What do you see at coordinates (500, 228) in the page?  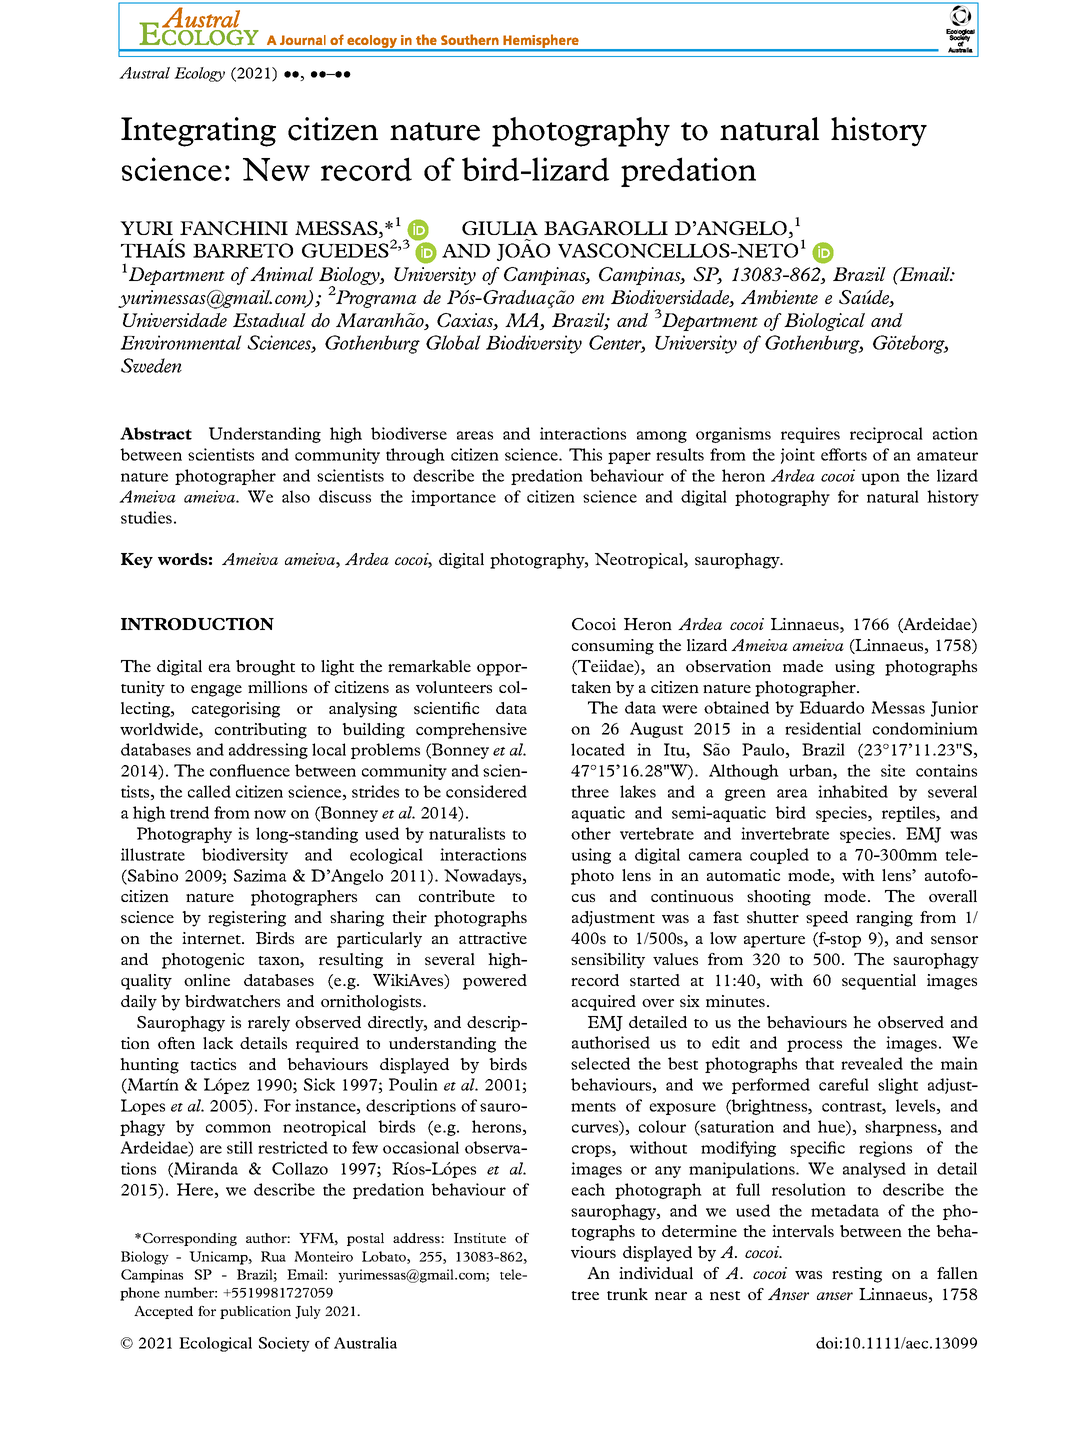 I see `GIULIA` at bounding box center [500, 228].
